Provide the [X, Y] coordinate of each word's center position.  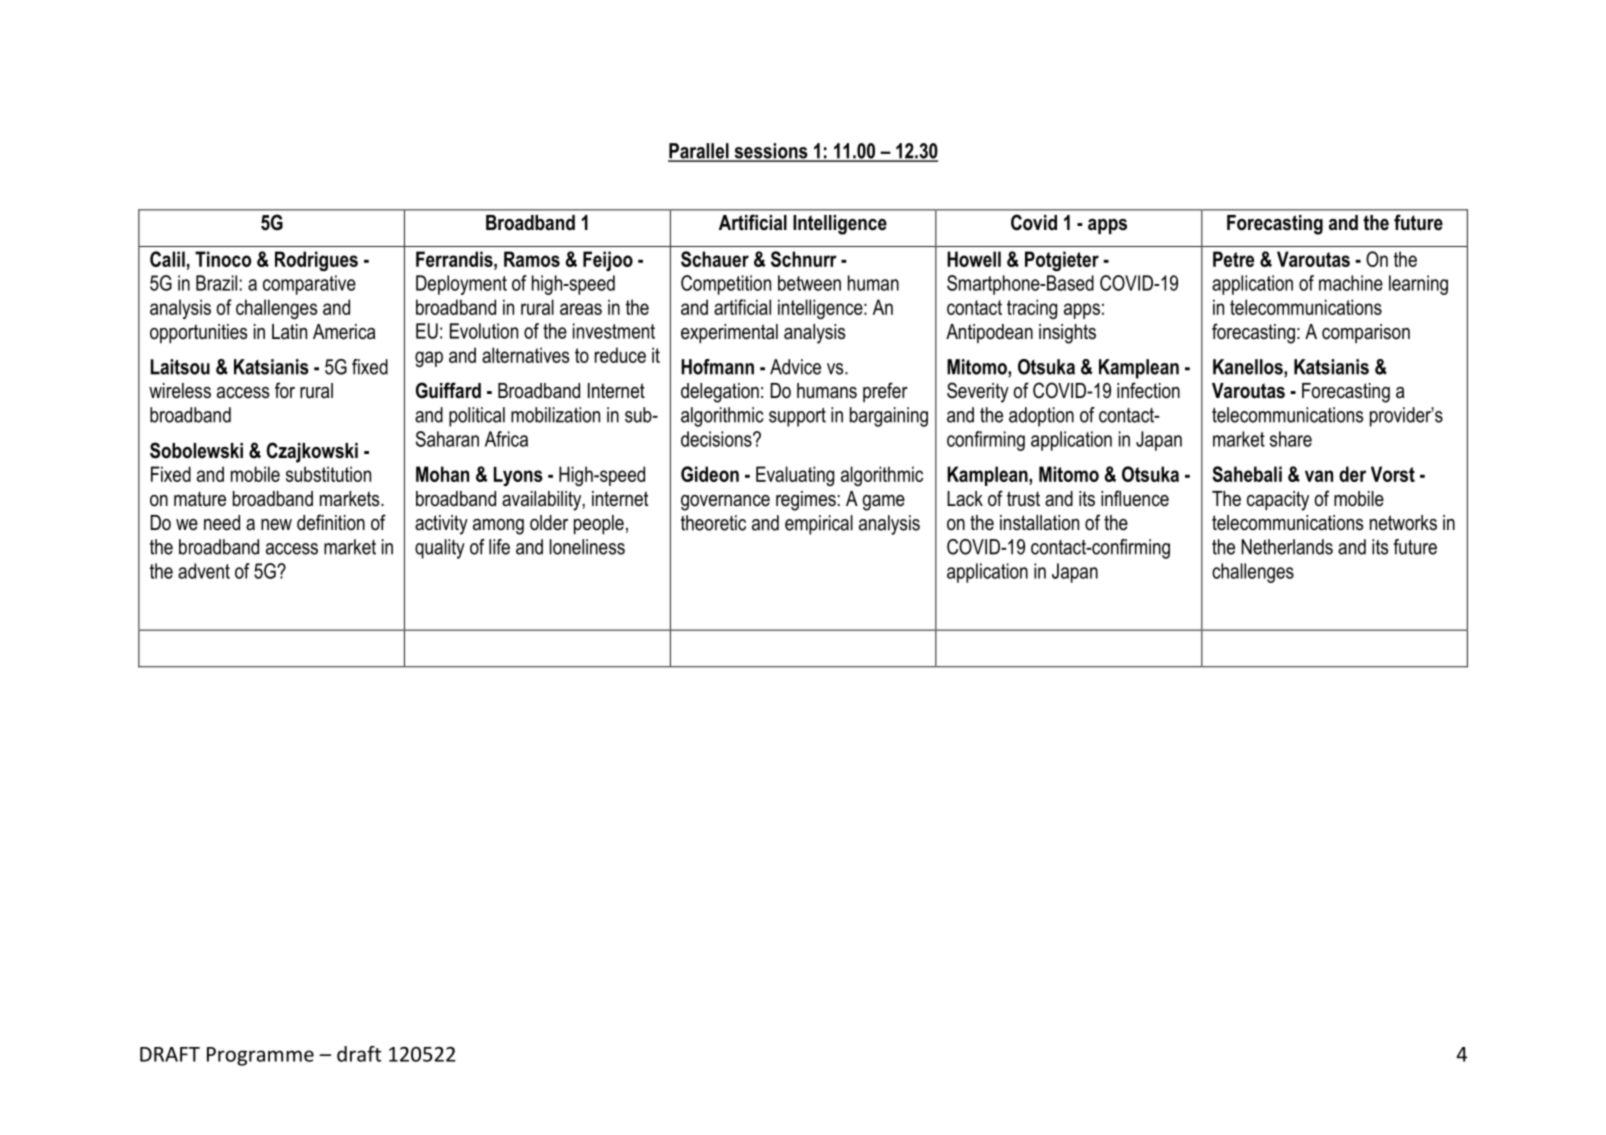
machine [1351, 283]
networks [1403, 523]
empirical [819, 525]
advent [204, 571]
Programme [260, 1056]
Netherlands [1287, 547]
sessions [771, 152]
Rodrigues [316, 261]
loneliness [587, 547]
